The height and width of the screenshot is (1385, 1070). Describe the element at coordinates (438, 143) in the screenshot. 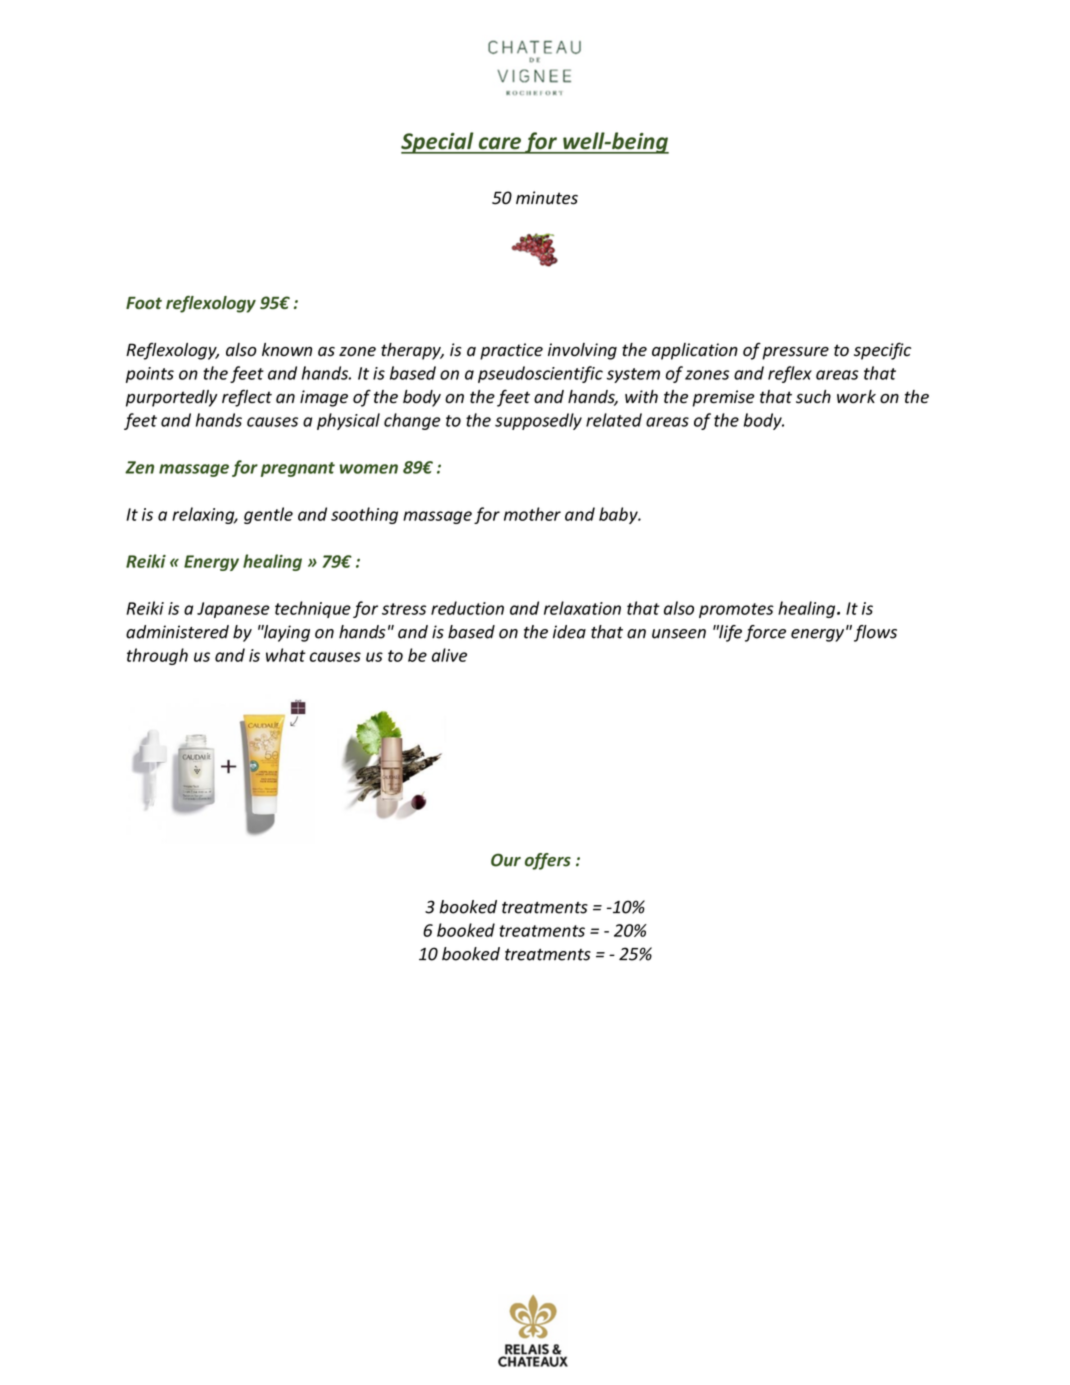

I see `Special` at that location.
